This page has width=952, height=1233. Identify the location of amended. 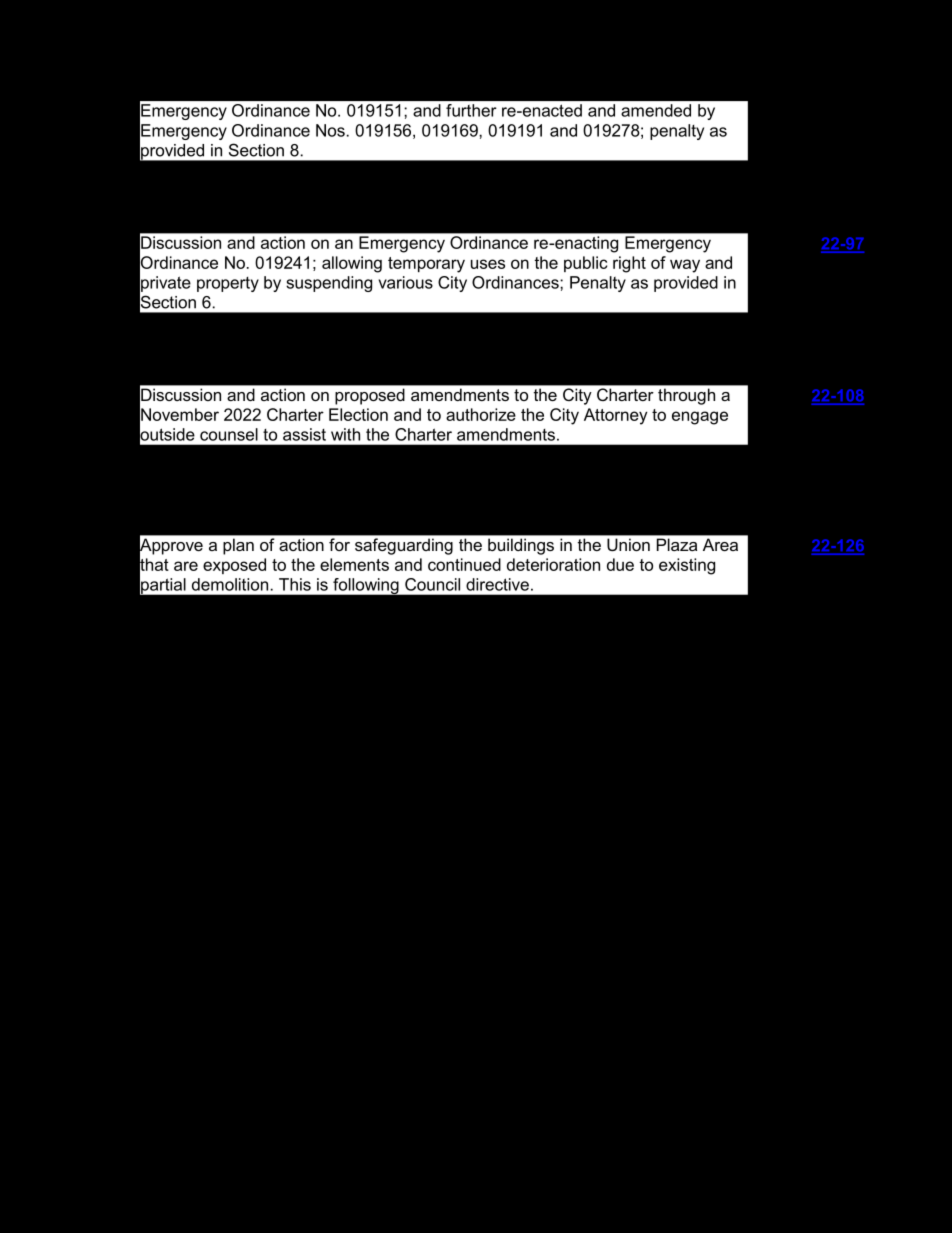
(656, 110).
